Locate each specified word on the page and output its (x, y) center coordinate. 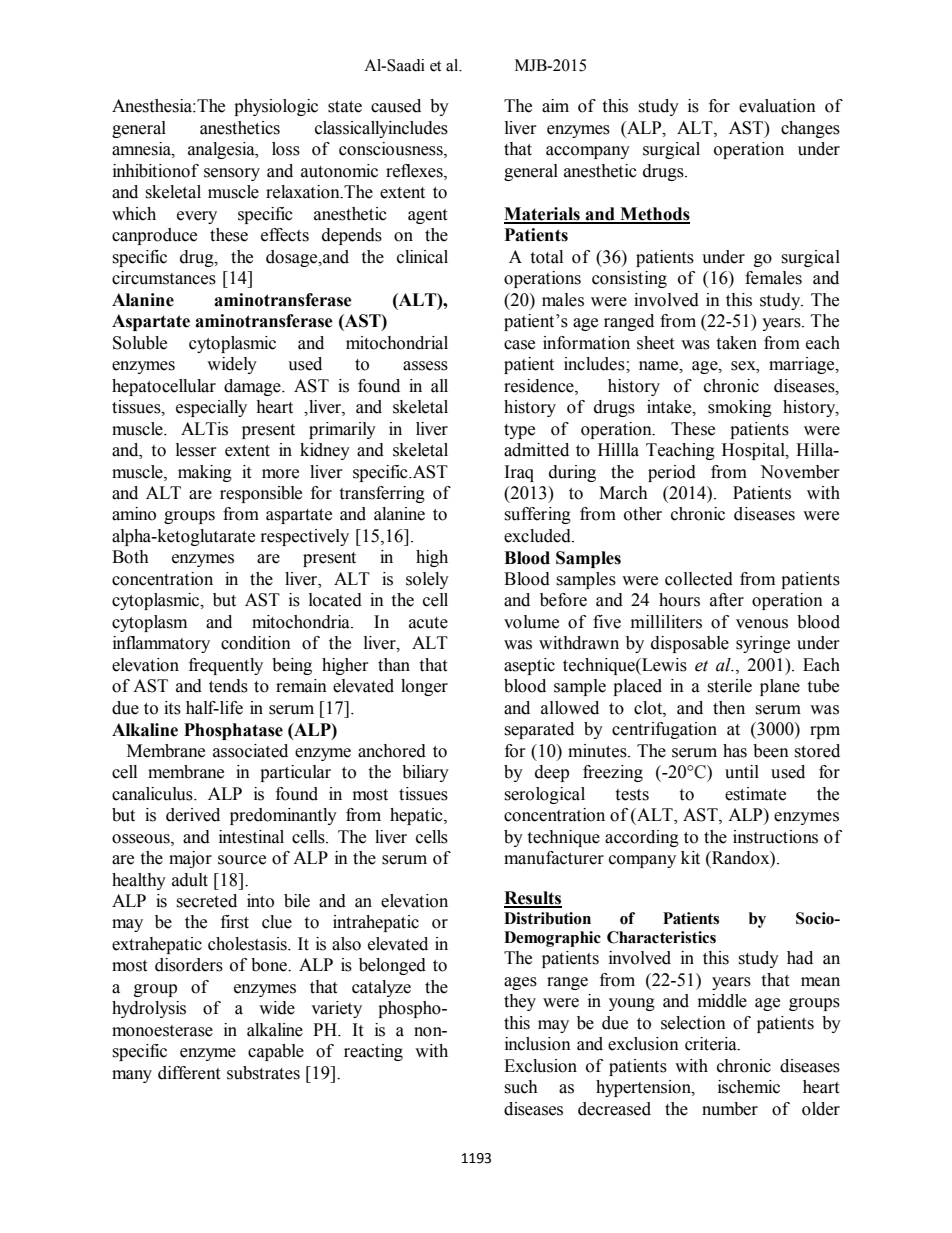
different (189, 1073)
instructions (775, 837)
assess (425, 366)
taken (736, 343)
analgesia (222, 150)
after (727, 600)
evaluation (777, 106)
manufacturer (554, 858)
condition (256, 643)
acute (428, 623)
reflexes (415, 171)
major (190, 859)
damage (253, 387)
